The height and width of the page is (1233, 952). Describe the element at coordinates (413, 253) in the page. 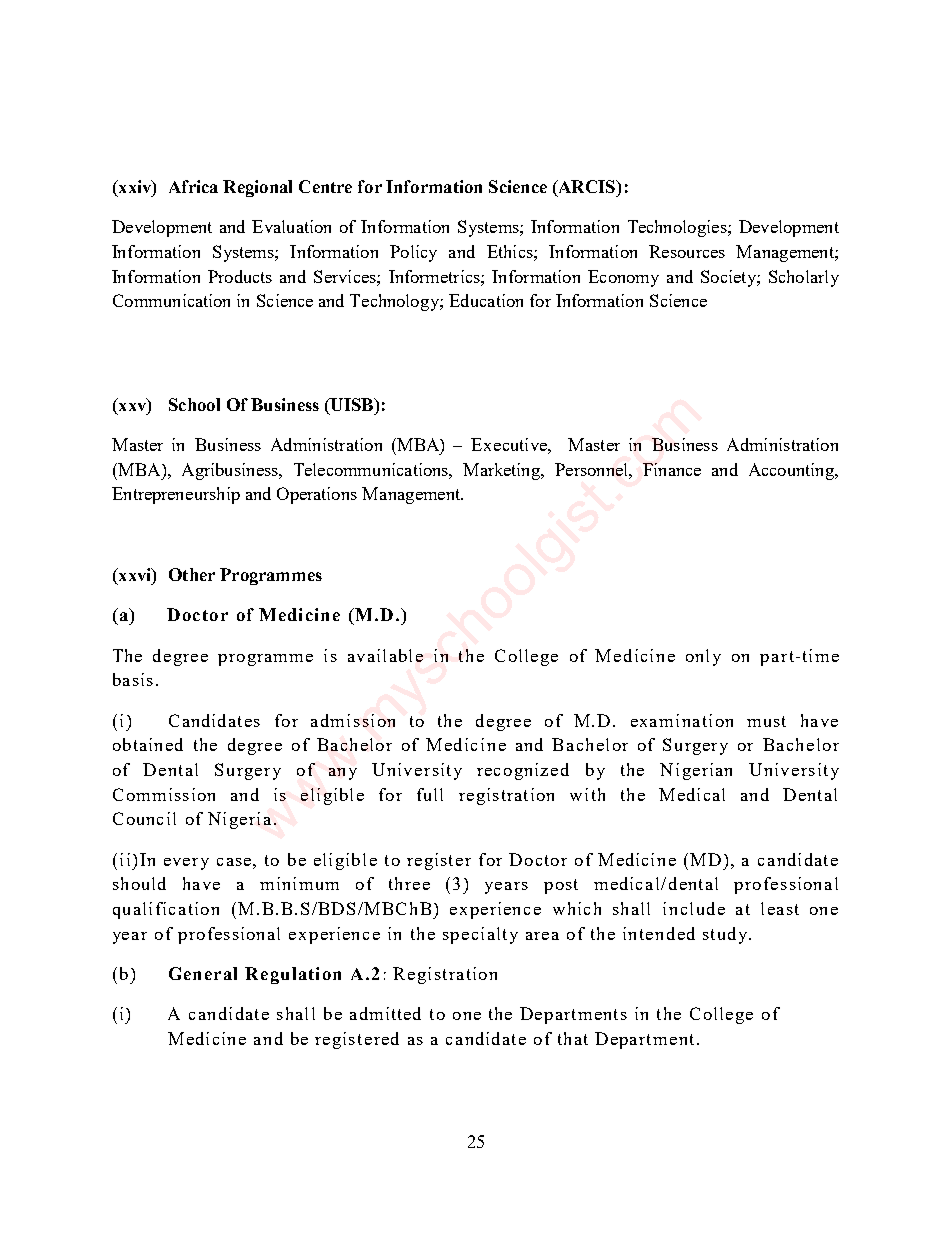

I see `Policy` at that location.
